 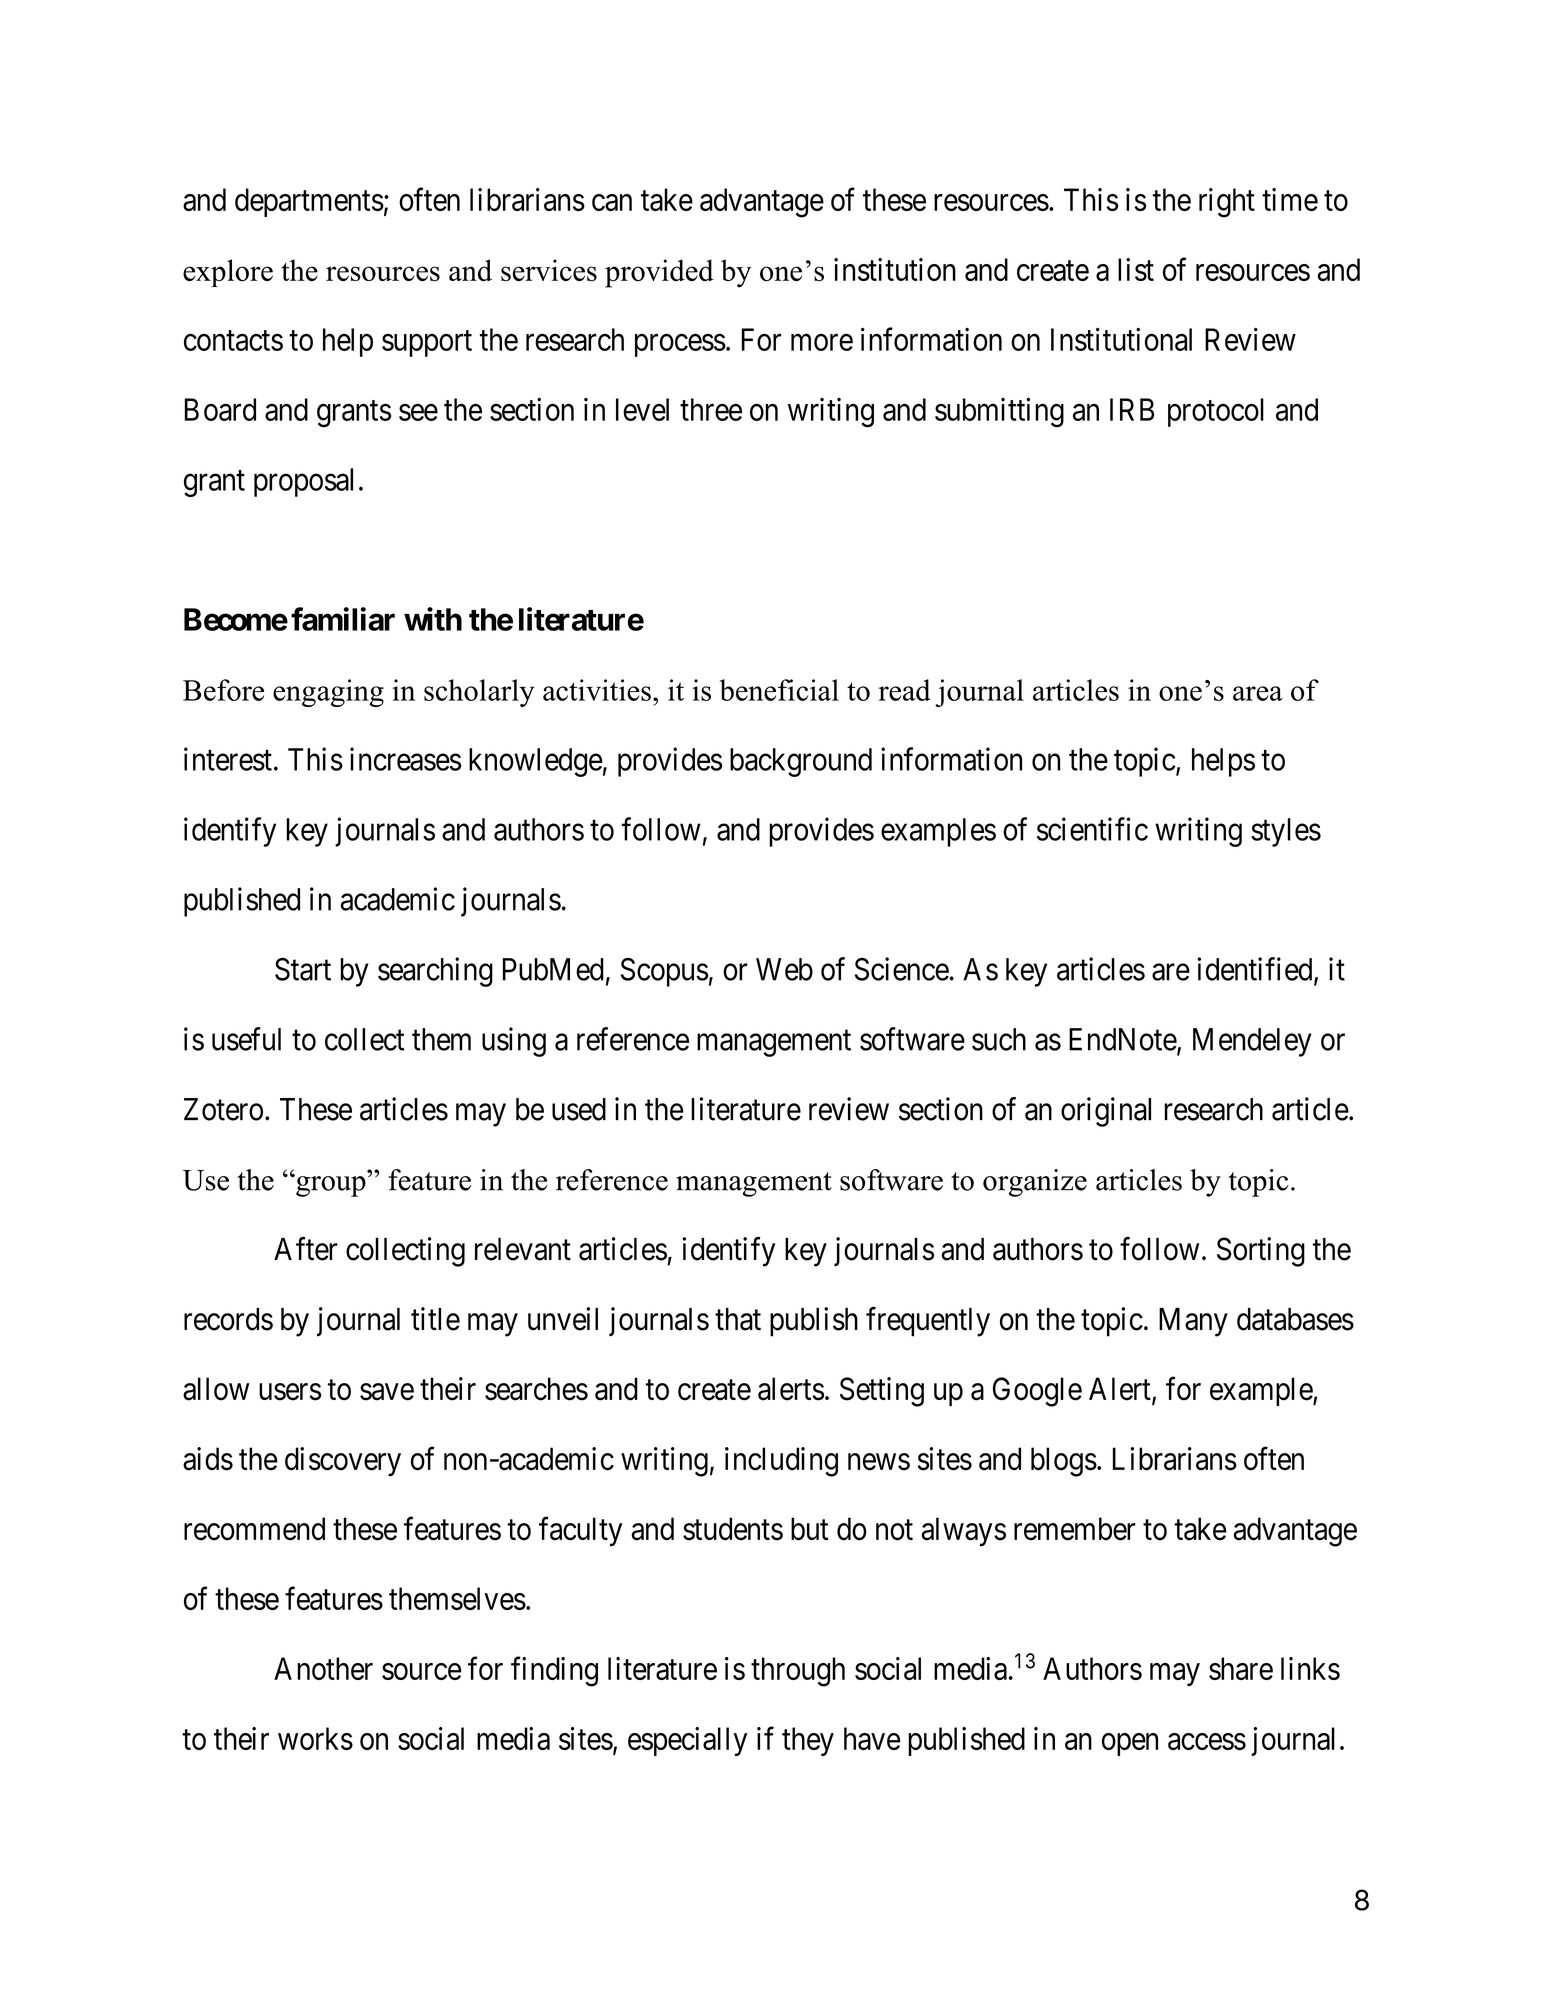 What do you see at coordinates (659, 273) in the screenshot?
I see `provided` at bounding box center [659, 273].
